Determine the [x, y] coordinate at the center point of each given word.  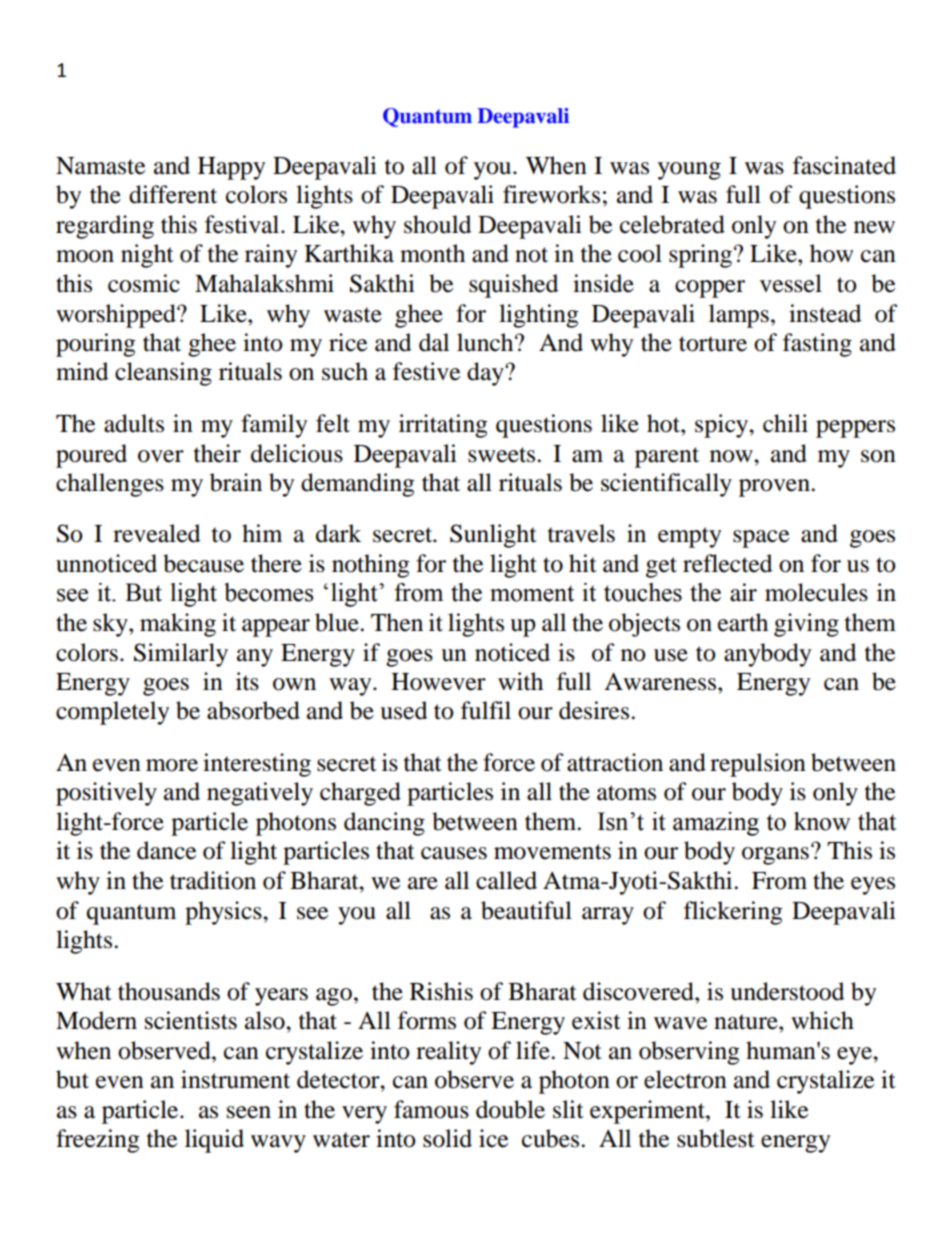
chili [785, 423]
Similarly [181, 655]
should [437, 224]
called [506, 880]
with [520, 681]
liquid [214, 1141]
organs [775, 856]
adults [134, 423]
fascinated [844, 165]
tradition [213, 880]
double [510, 1109]
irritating [443, 426]
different [173, 194]
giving [806, 625]
